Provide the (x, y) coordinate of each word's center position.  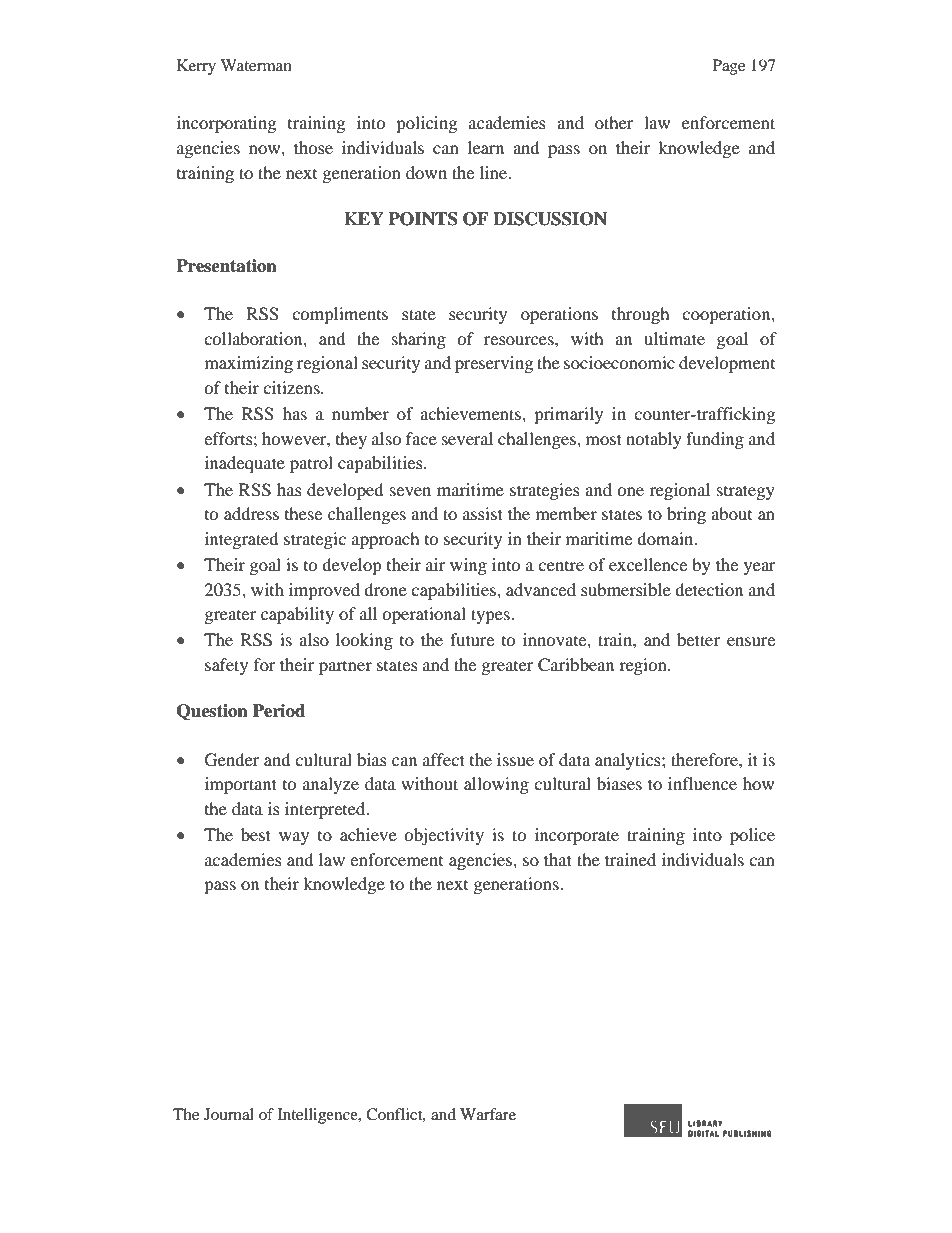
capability (297, 615)
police (752, 836)
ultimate (674, 338)
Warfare (488, 1114)
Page (729, 67)
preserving (494, 364)
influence (702, 783)
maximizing (249, 364)
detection (709, 589)
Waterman (256, 65)
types (491, 616)
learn (486, 147)
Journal (229, 1114)
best (256, 834)
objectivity (444, 836)
